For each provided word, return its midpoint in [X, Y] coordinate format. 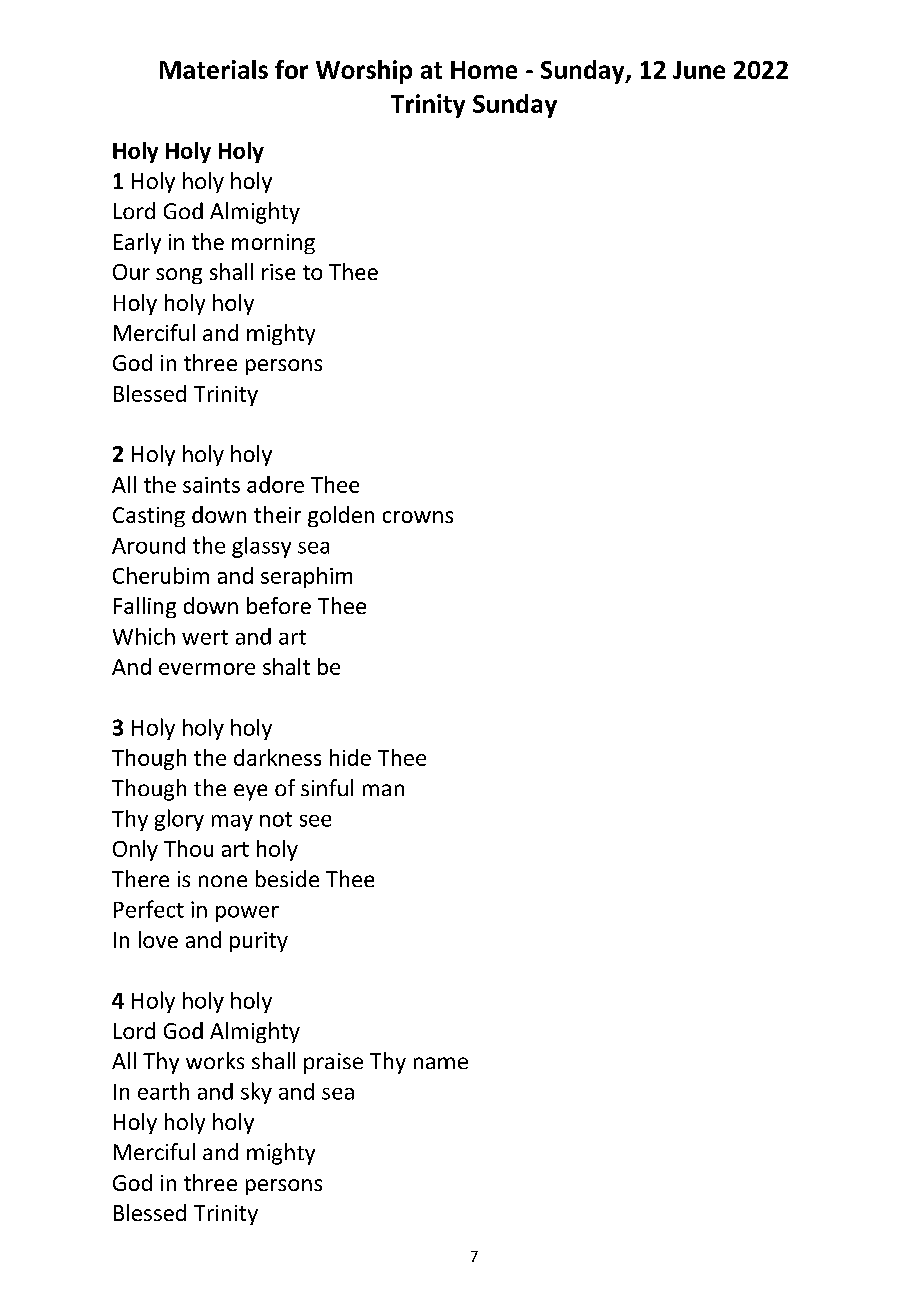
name [441, 1063]
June [699, 70]
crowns [418, 517]
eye [250, 792]
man [383, 790]
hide [350, 757]
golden [341, 516]
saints [211, 485]
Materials [214, 69]
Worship [364, 72]
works [215, 1060]
